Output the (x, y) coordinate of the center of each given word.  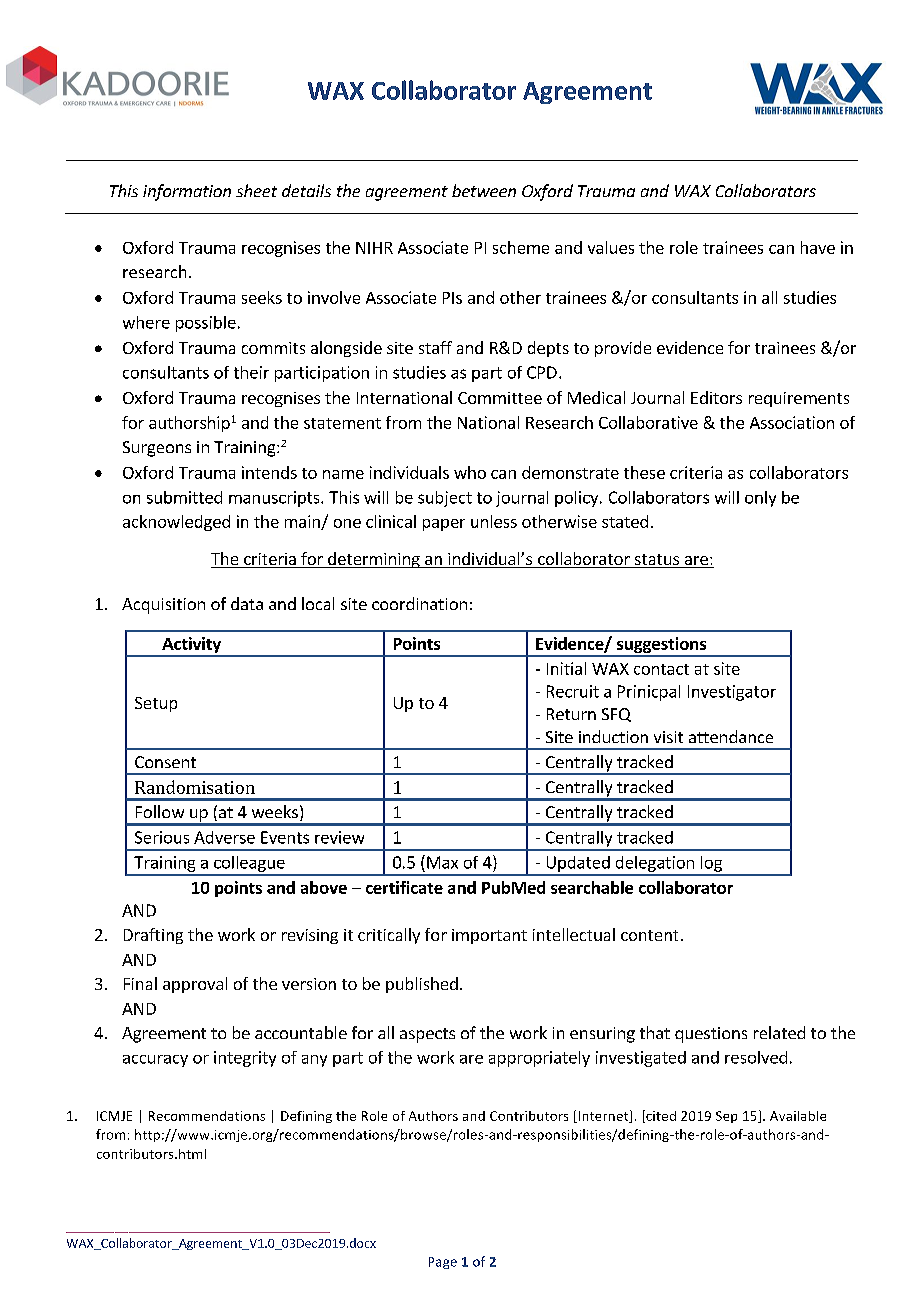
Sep (726, 1117)
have (818, 247)
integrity (245, 1059)
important (489, 936)
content (649, 935)
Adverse (224, 837)
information (187, 192)
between (484, 190)
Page (443, 1263)
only (760, 499)
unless (494, 521)
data (247, 603)
